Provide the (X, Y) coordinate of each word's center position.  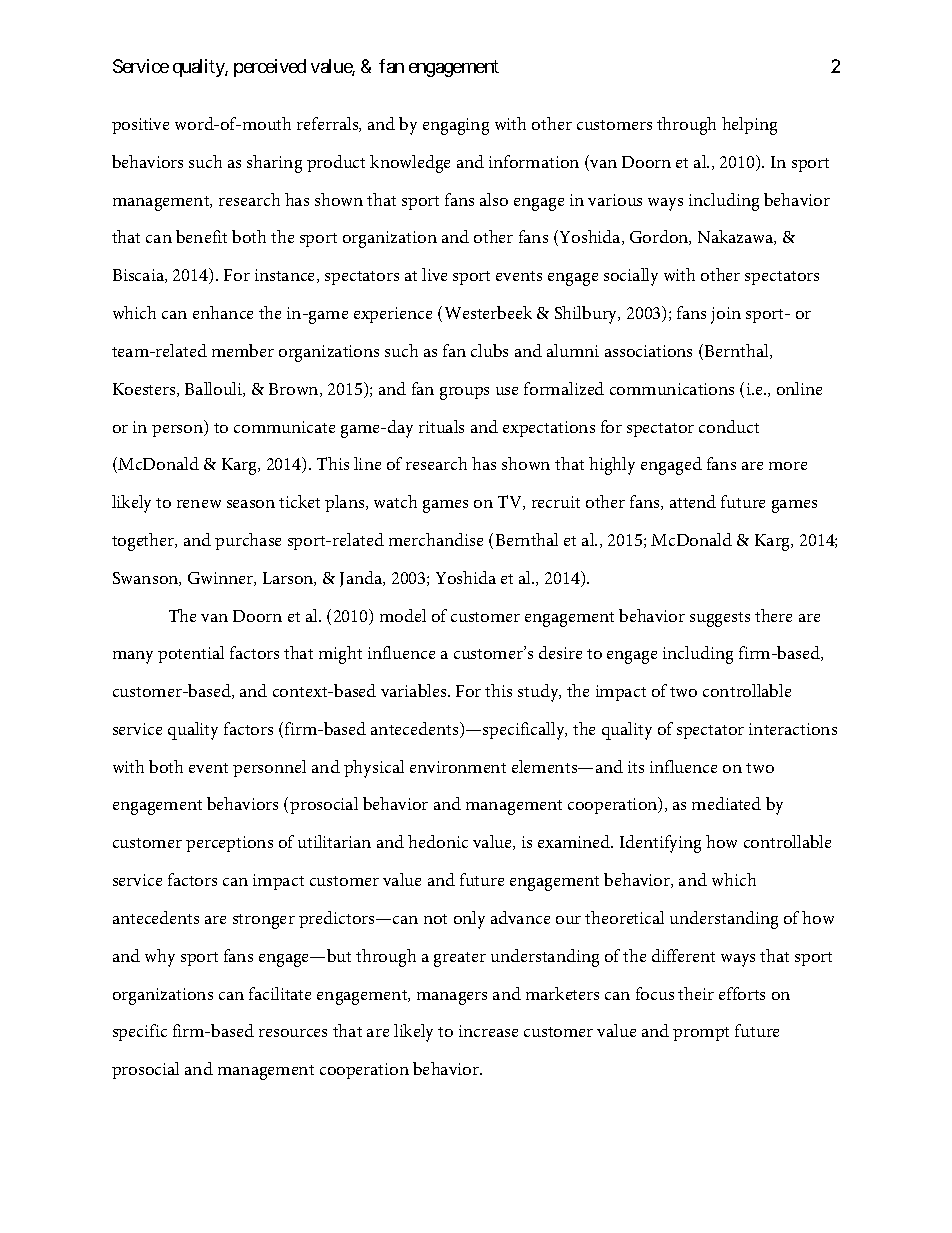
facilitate (280, 993)
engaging (456, 126)
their (696, 993)
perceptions (229, 844)
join (726, 315)
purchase (248, 541)
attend (693, 501)
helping (749, 126)
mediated (726, 803)
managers (452, 998)
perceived (270, 68)
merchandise (436, 539)
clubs (489, 350)
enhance (223, 312)
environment (458, 767)
